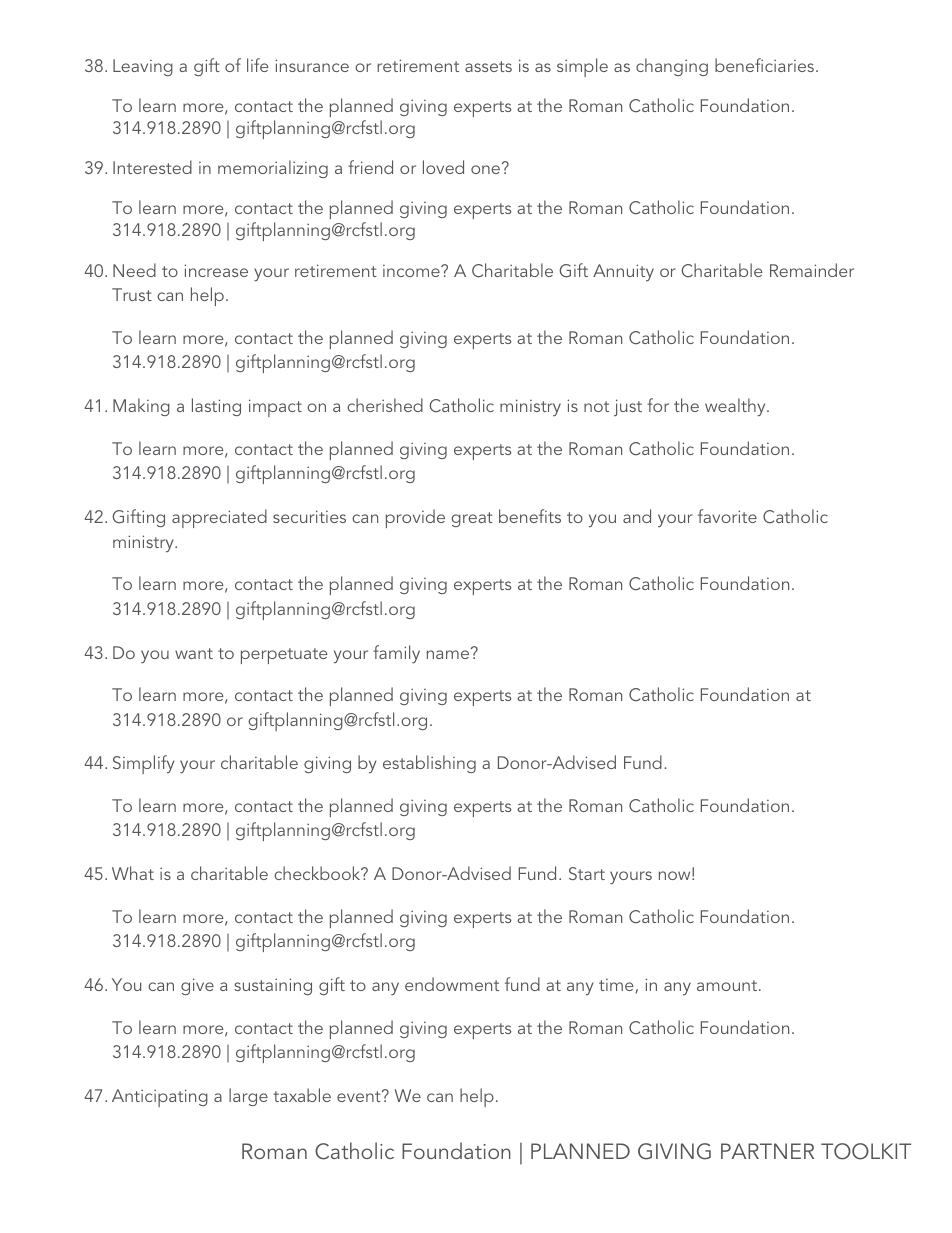  What do you see at coordinates (764, 65) in the document?
I see `beneficiaries` at bounding box center [764, 65].
